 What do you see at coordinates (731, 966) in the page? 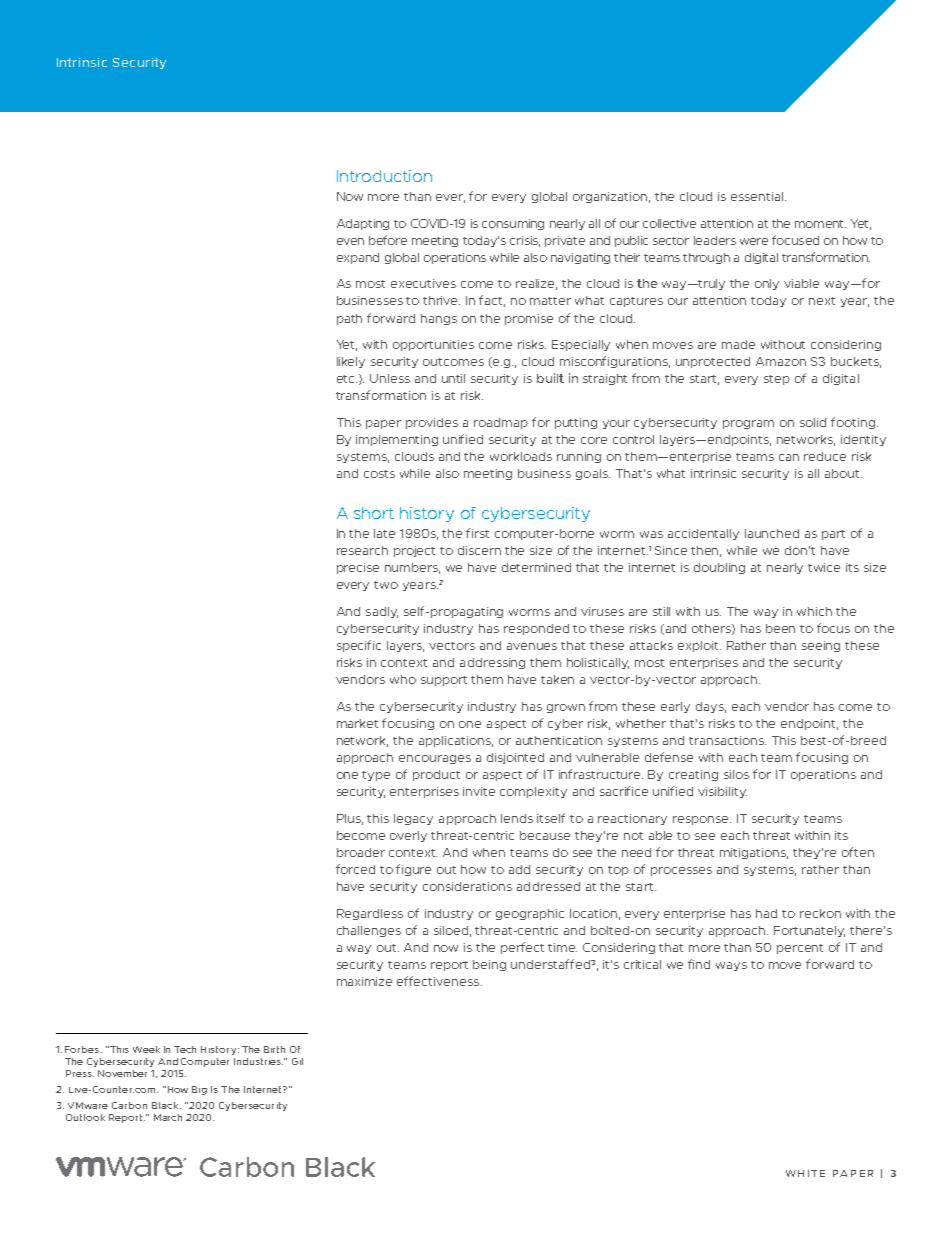
I see `ways` at bounding box center [731, 966].
